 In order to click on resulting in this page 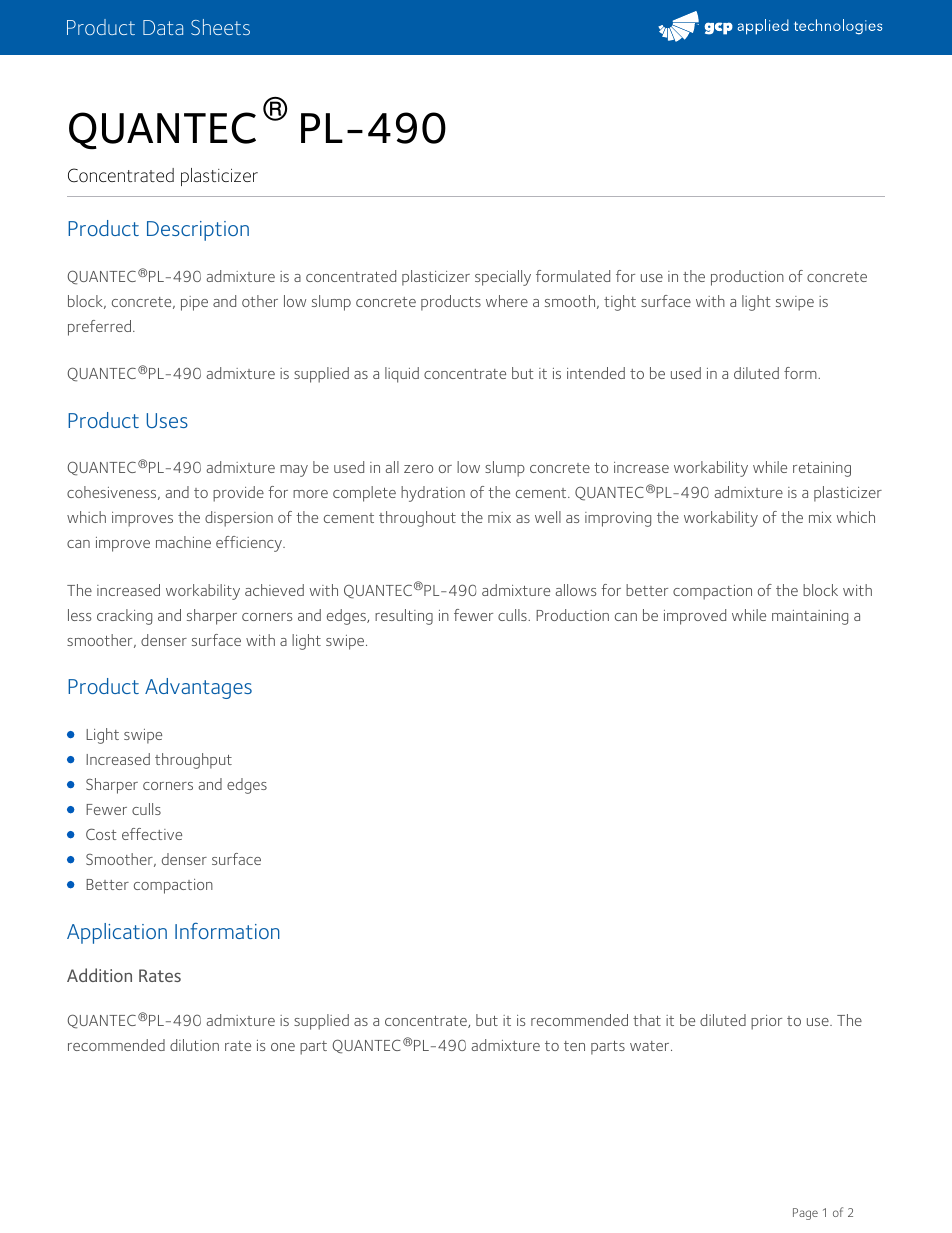, I will do `click(404, 617)`.
